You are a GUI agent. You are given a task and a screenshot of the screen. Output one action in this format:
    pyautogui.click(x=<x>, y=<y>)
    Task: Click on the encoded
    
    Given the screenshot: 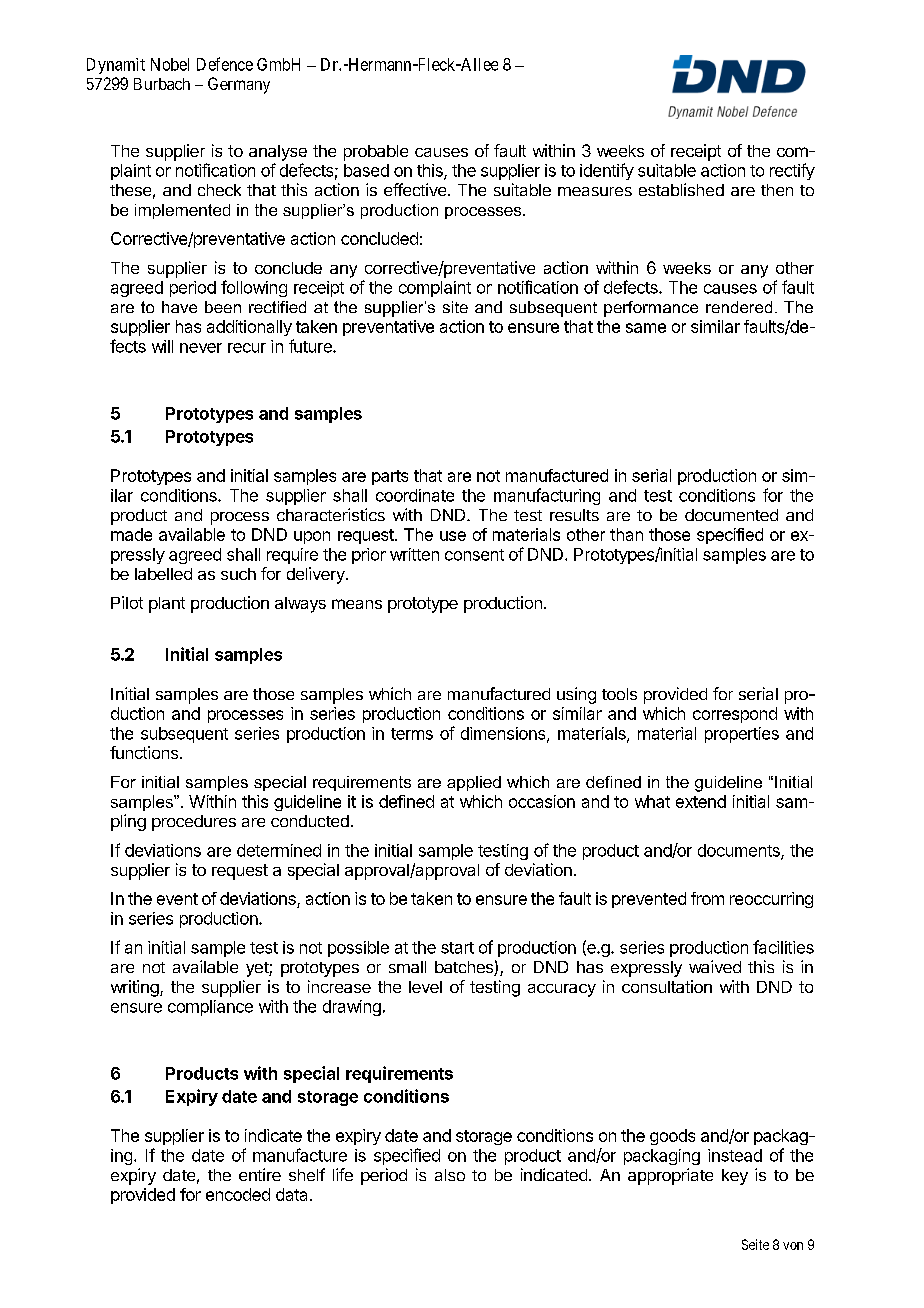 What is the action you would take?
    pyautogui.click(x=238, y=1194)
